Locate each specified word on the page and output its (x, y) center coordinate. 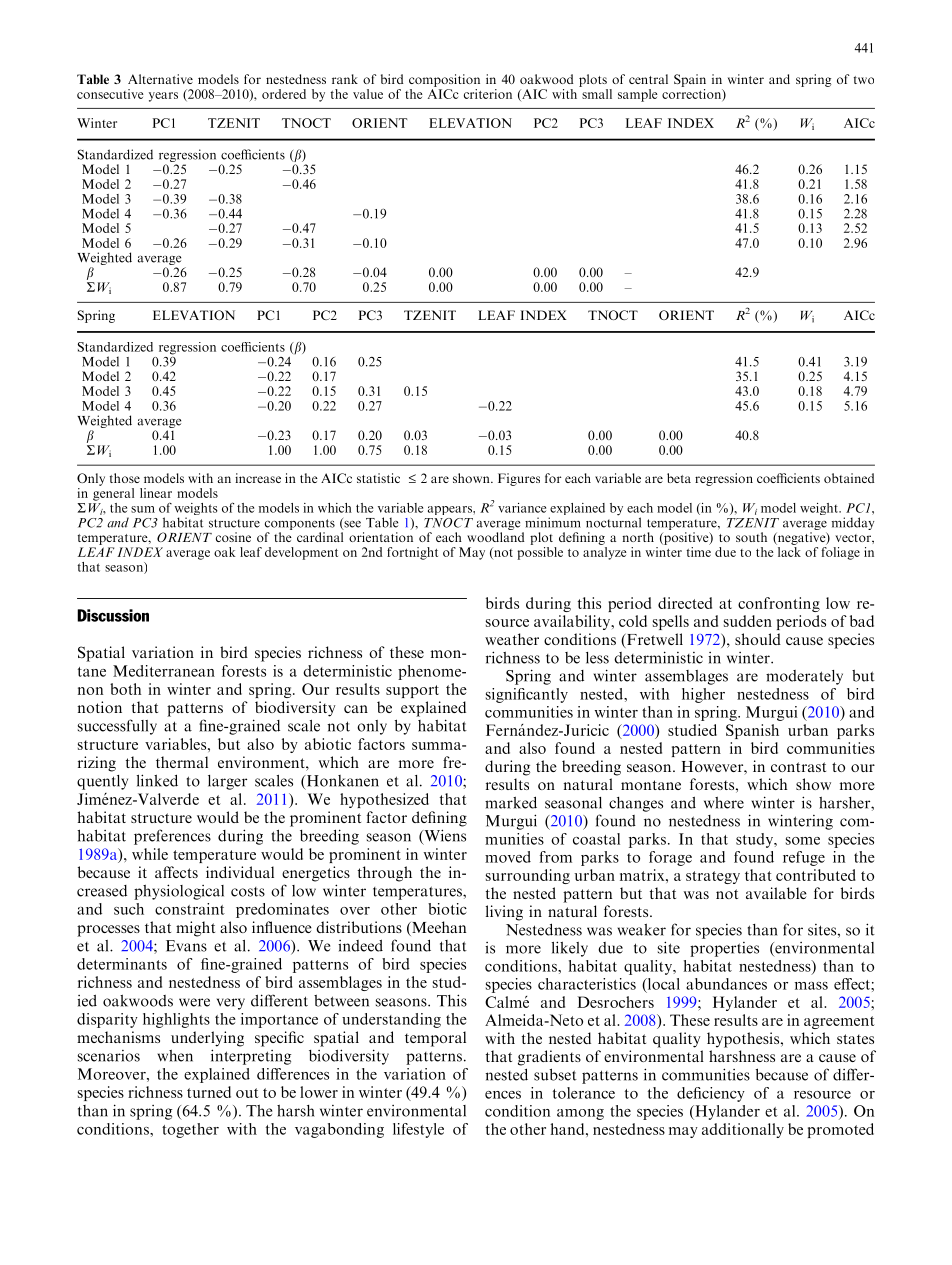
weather (512, 639)
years (163, 97)
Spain (690, 80)
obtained (849, 478)
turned (209, 1092)
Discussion (113, 615)
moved (508, 857)
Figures (519, 479)
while (150, 854)
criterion (488, 94)
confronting (779, 604)
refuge (804, 858)
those (125, 478)
